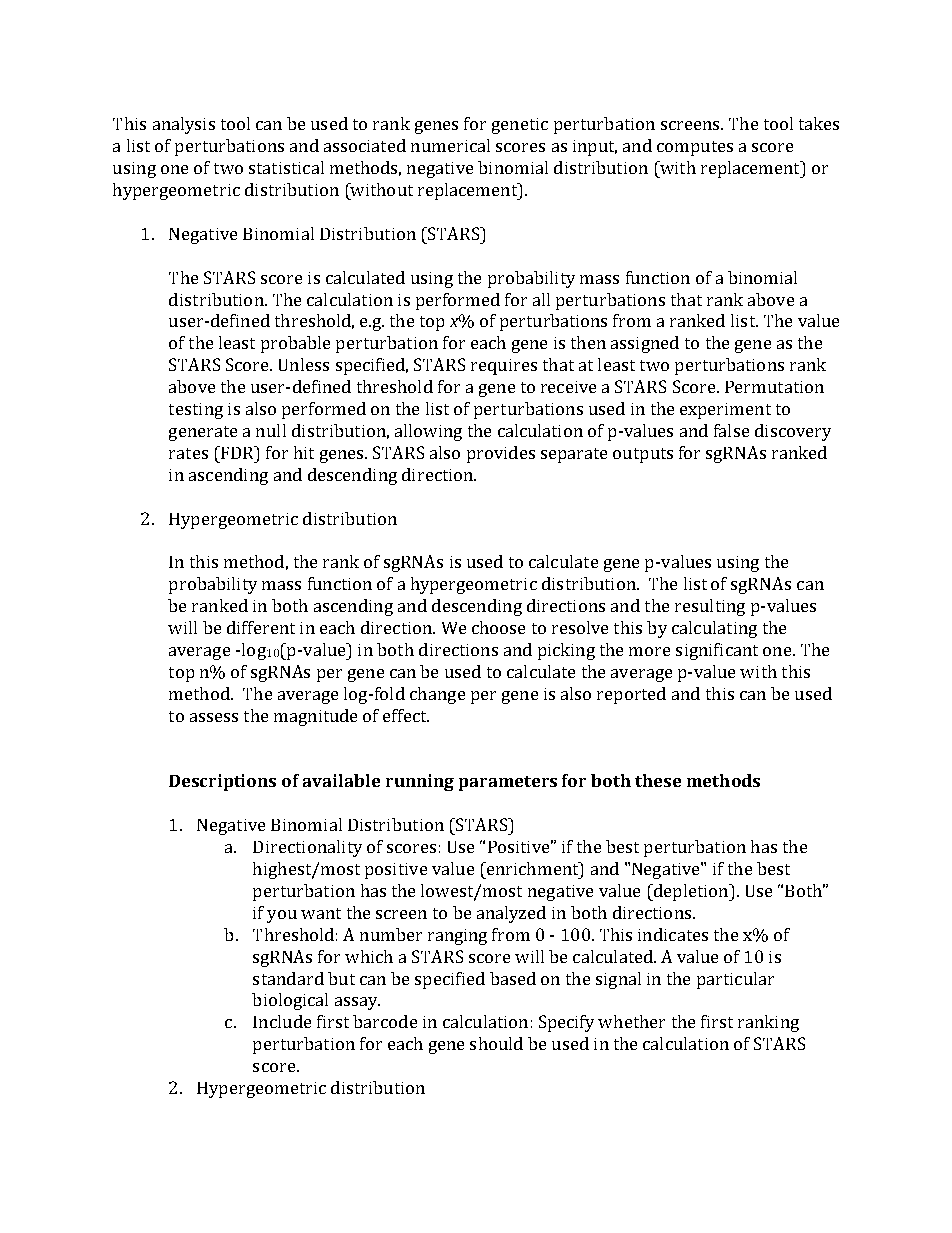  Describe the element at coordinates (286, 167) in the document. I see `statistical` at that location.
